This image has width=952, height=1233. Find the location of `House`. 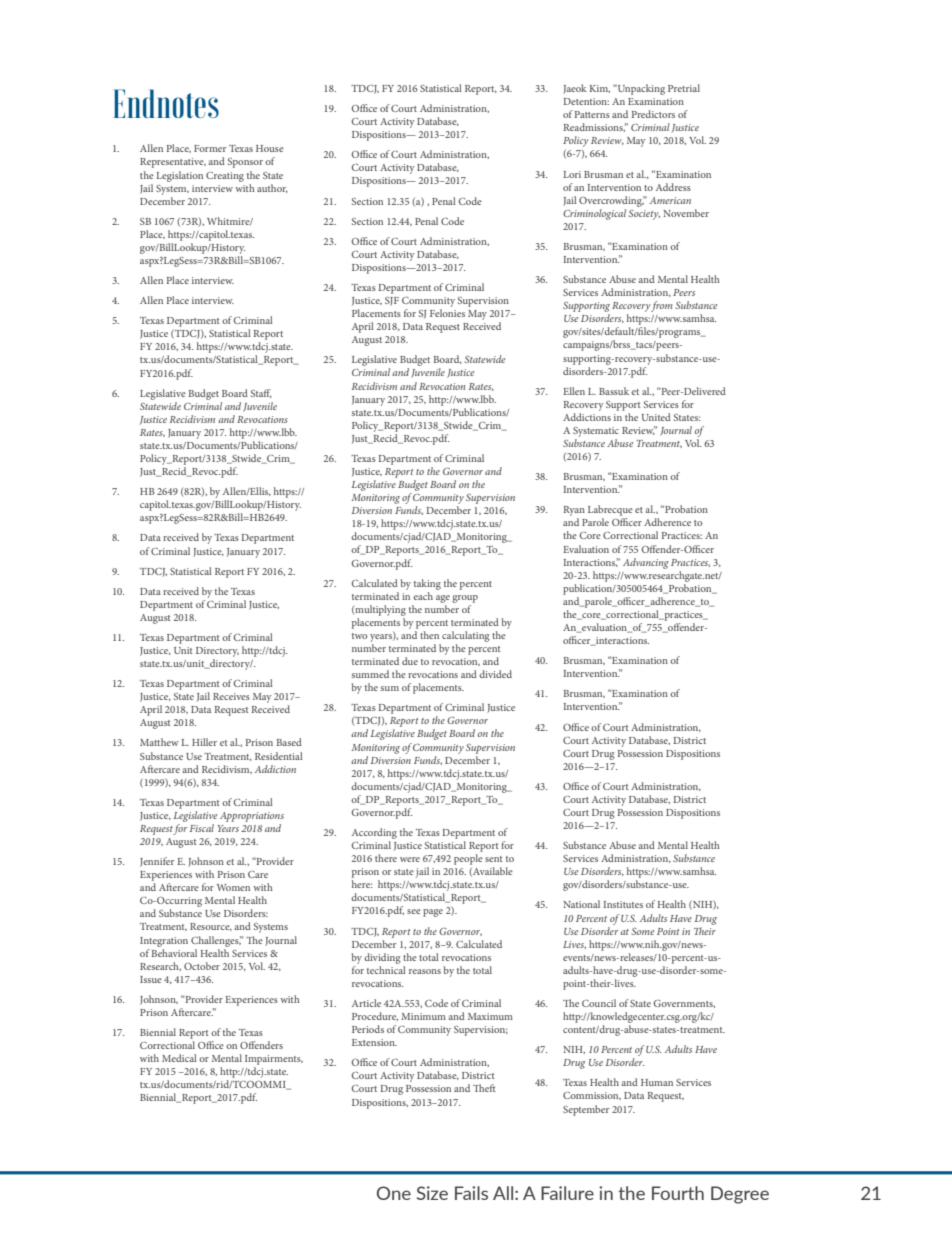

House is located at coordinates (270, 148).
